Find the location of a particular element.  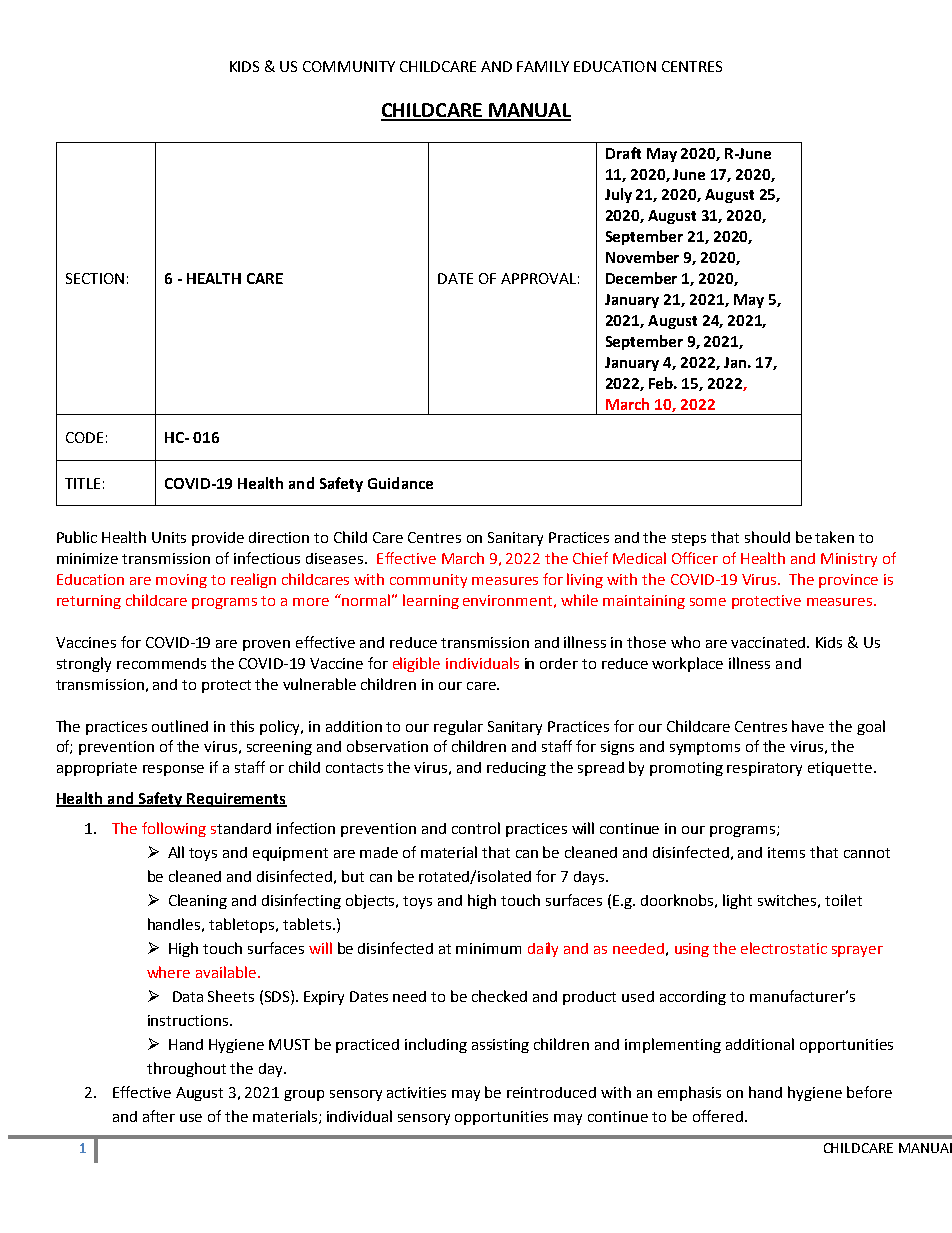

light is located at coordinates (737, 901).
